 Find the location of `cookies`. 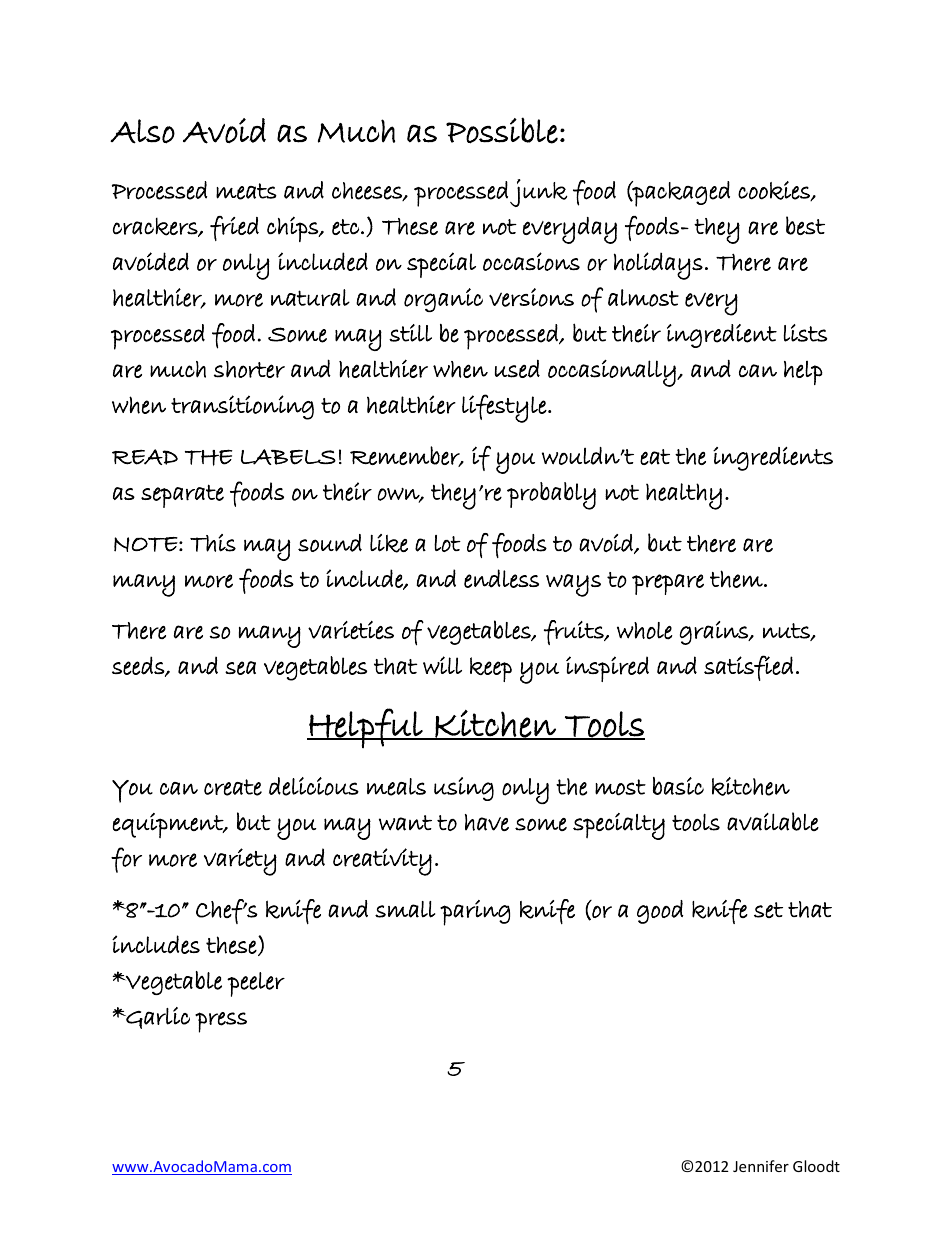

cookies is located at coordinates (775, 191).
